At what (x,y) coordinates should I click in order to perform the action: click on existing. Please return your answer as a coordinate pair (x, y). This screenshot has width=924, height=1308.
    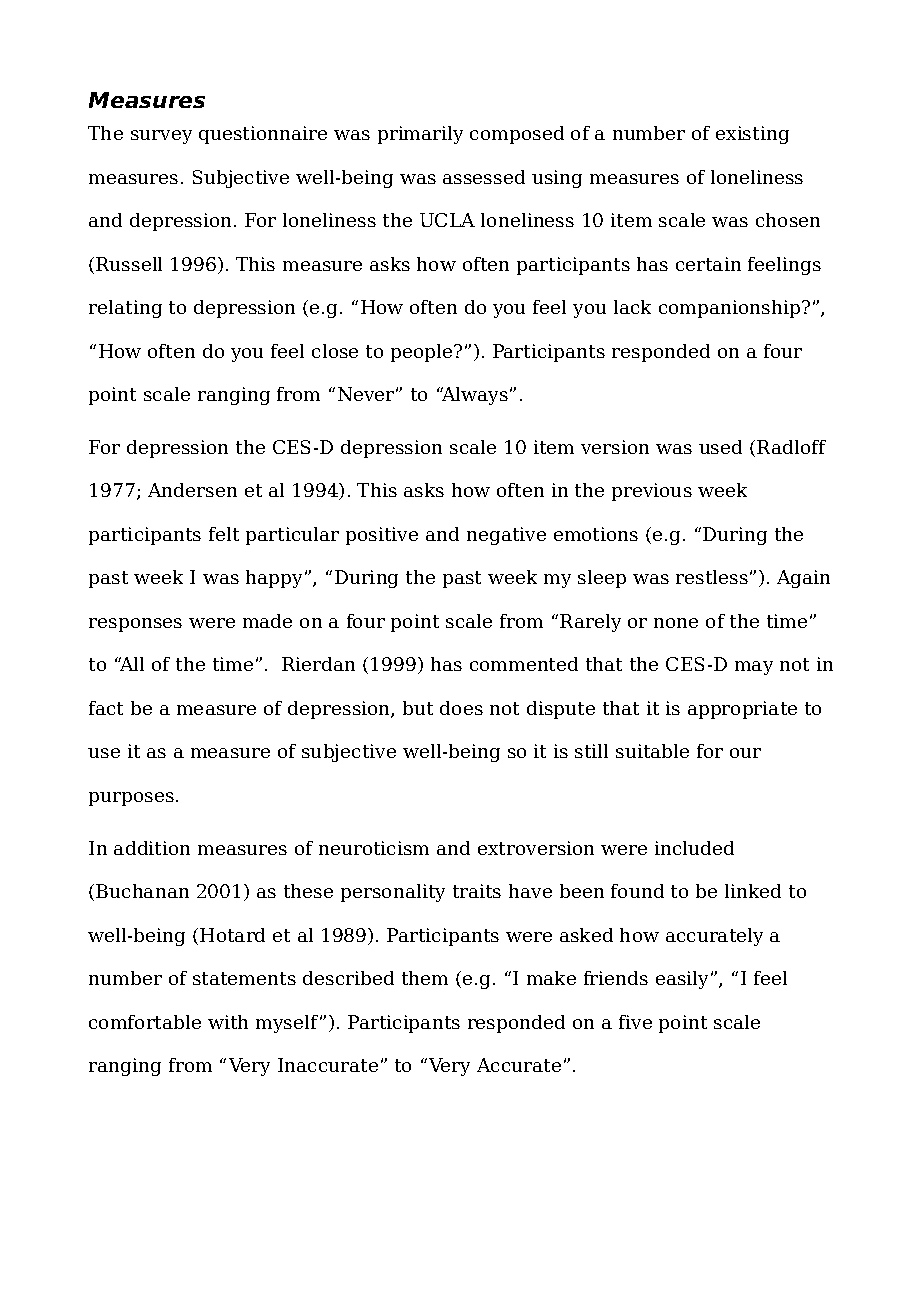
    Looking at the image, I should click on (752, 135).
